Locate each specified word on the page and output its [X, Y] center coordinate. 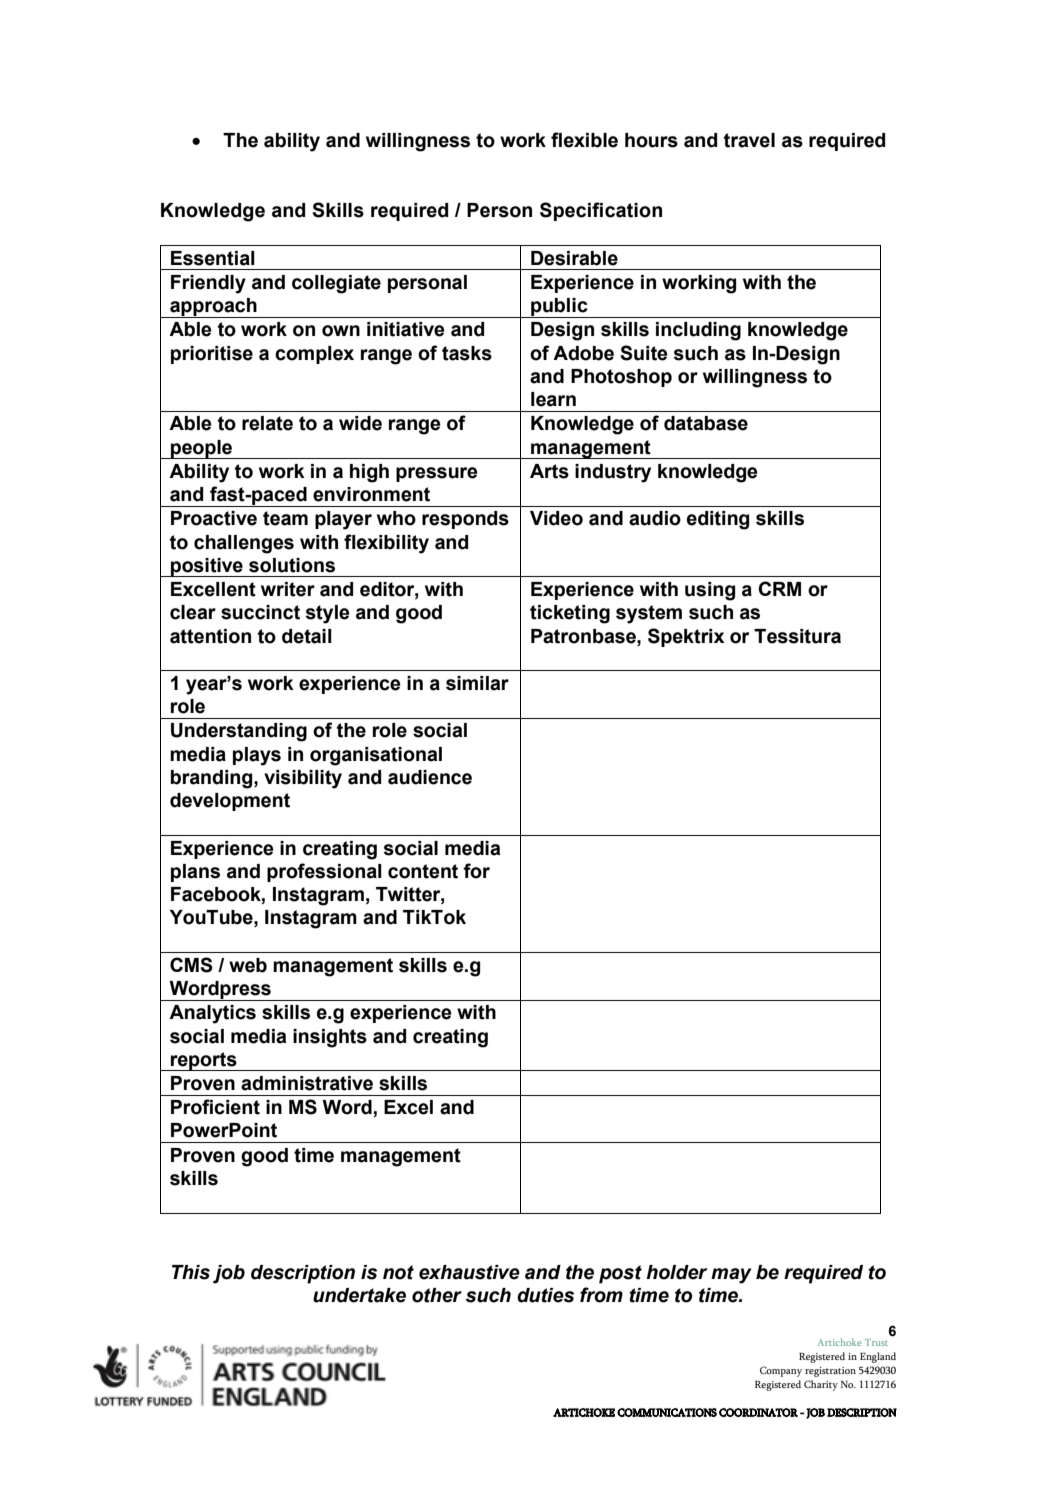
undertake [359, 1295]
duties [545, 1295]
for [476, 871]
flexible [584, 140]
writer [288, 589]
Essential [213, 258]
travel [749, 140]
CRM [780, 588]
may [731, 1276]
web [248, 965]
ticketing [570, 614]
